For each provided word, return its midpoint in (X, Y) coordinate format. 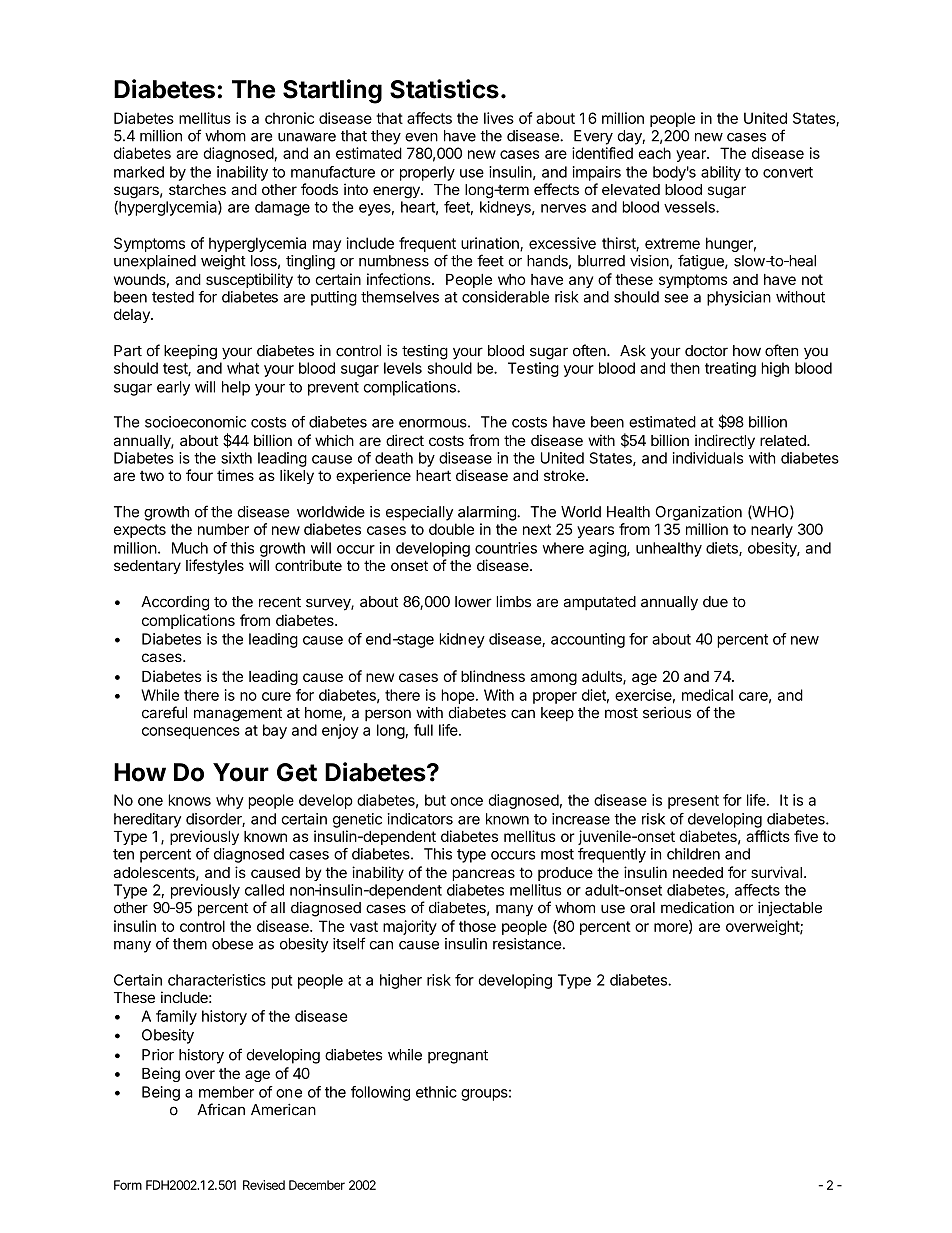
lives (499, 118)
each (654, 153)
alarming (488, 513)
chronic (289, 118)
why (230, 801)
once (466, 801)
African (221, 1109)
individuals (708, 458)
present (693, 802)
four (199, 475)
